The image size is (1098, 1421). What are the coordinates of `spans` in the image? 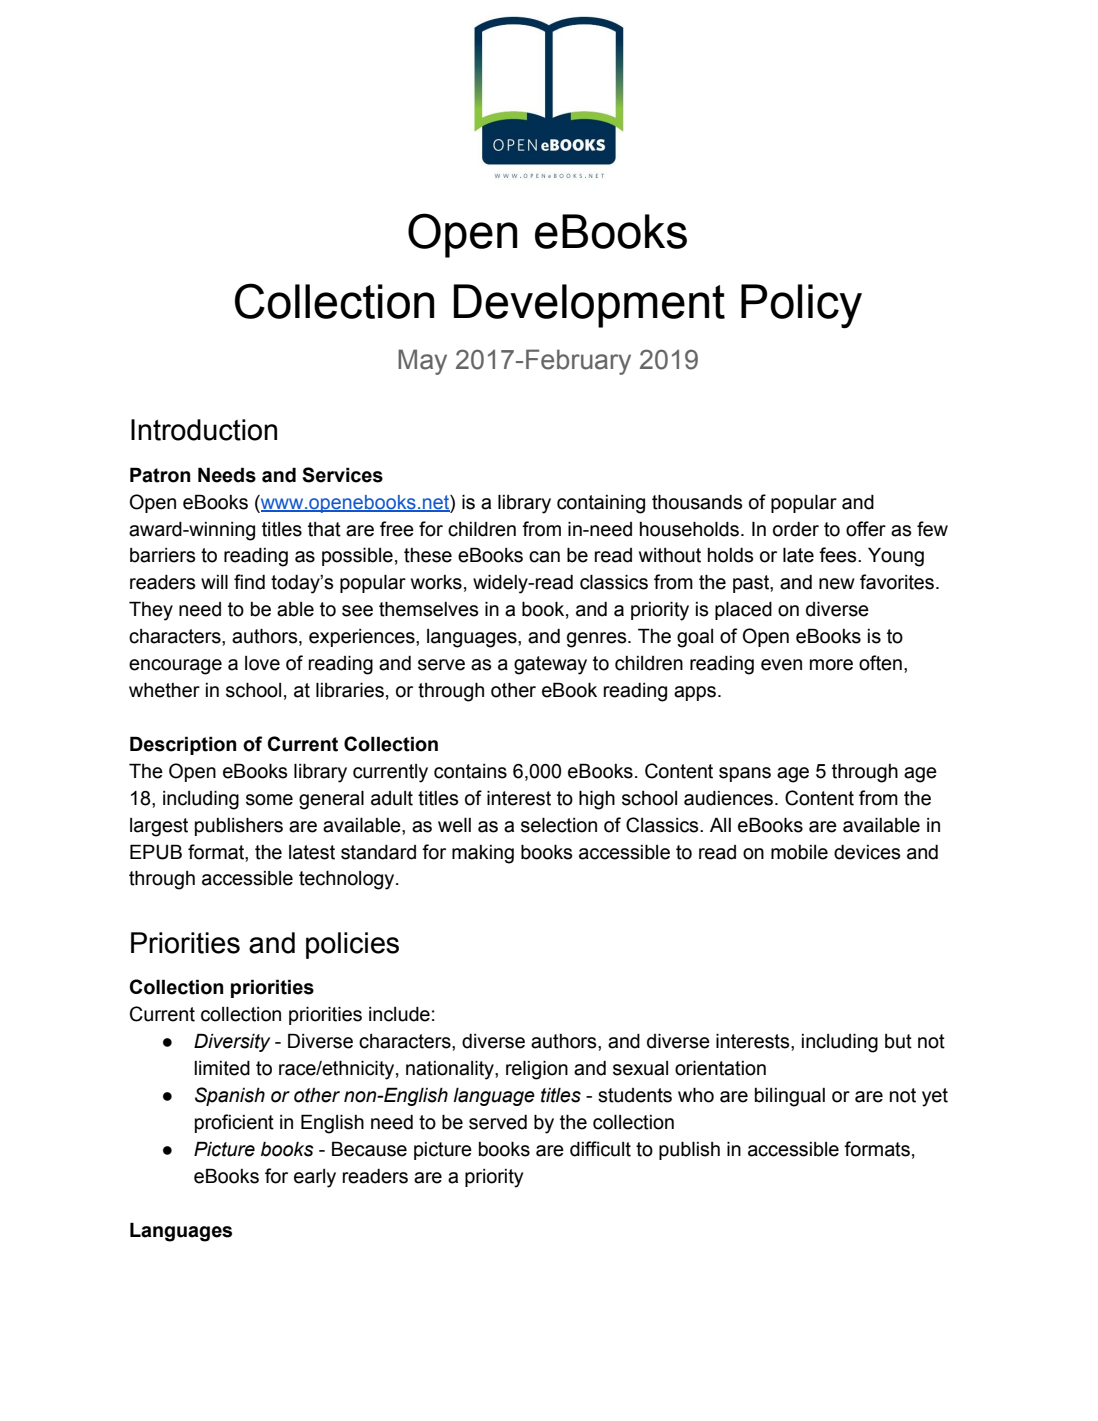 It's located at (745, 774).
